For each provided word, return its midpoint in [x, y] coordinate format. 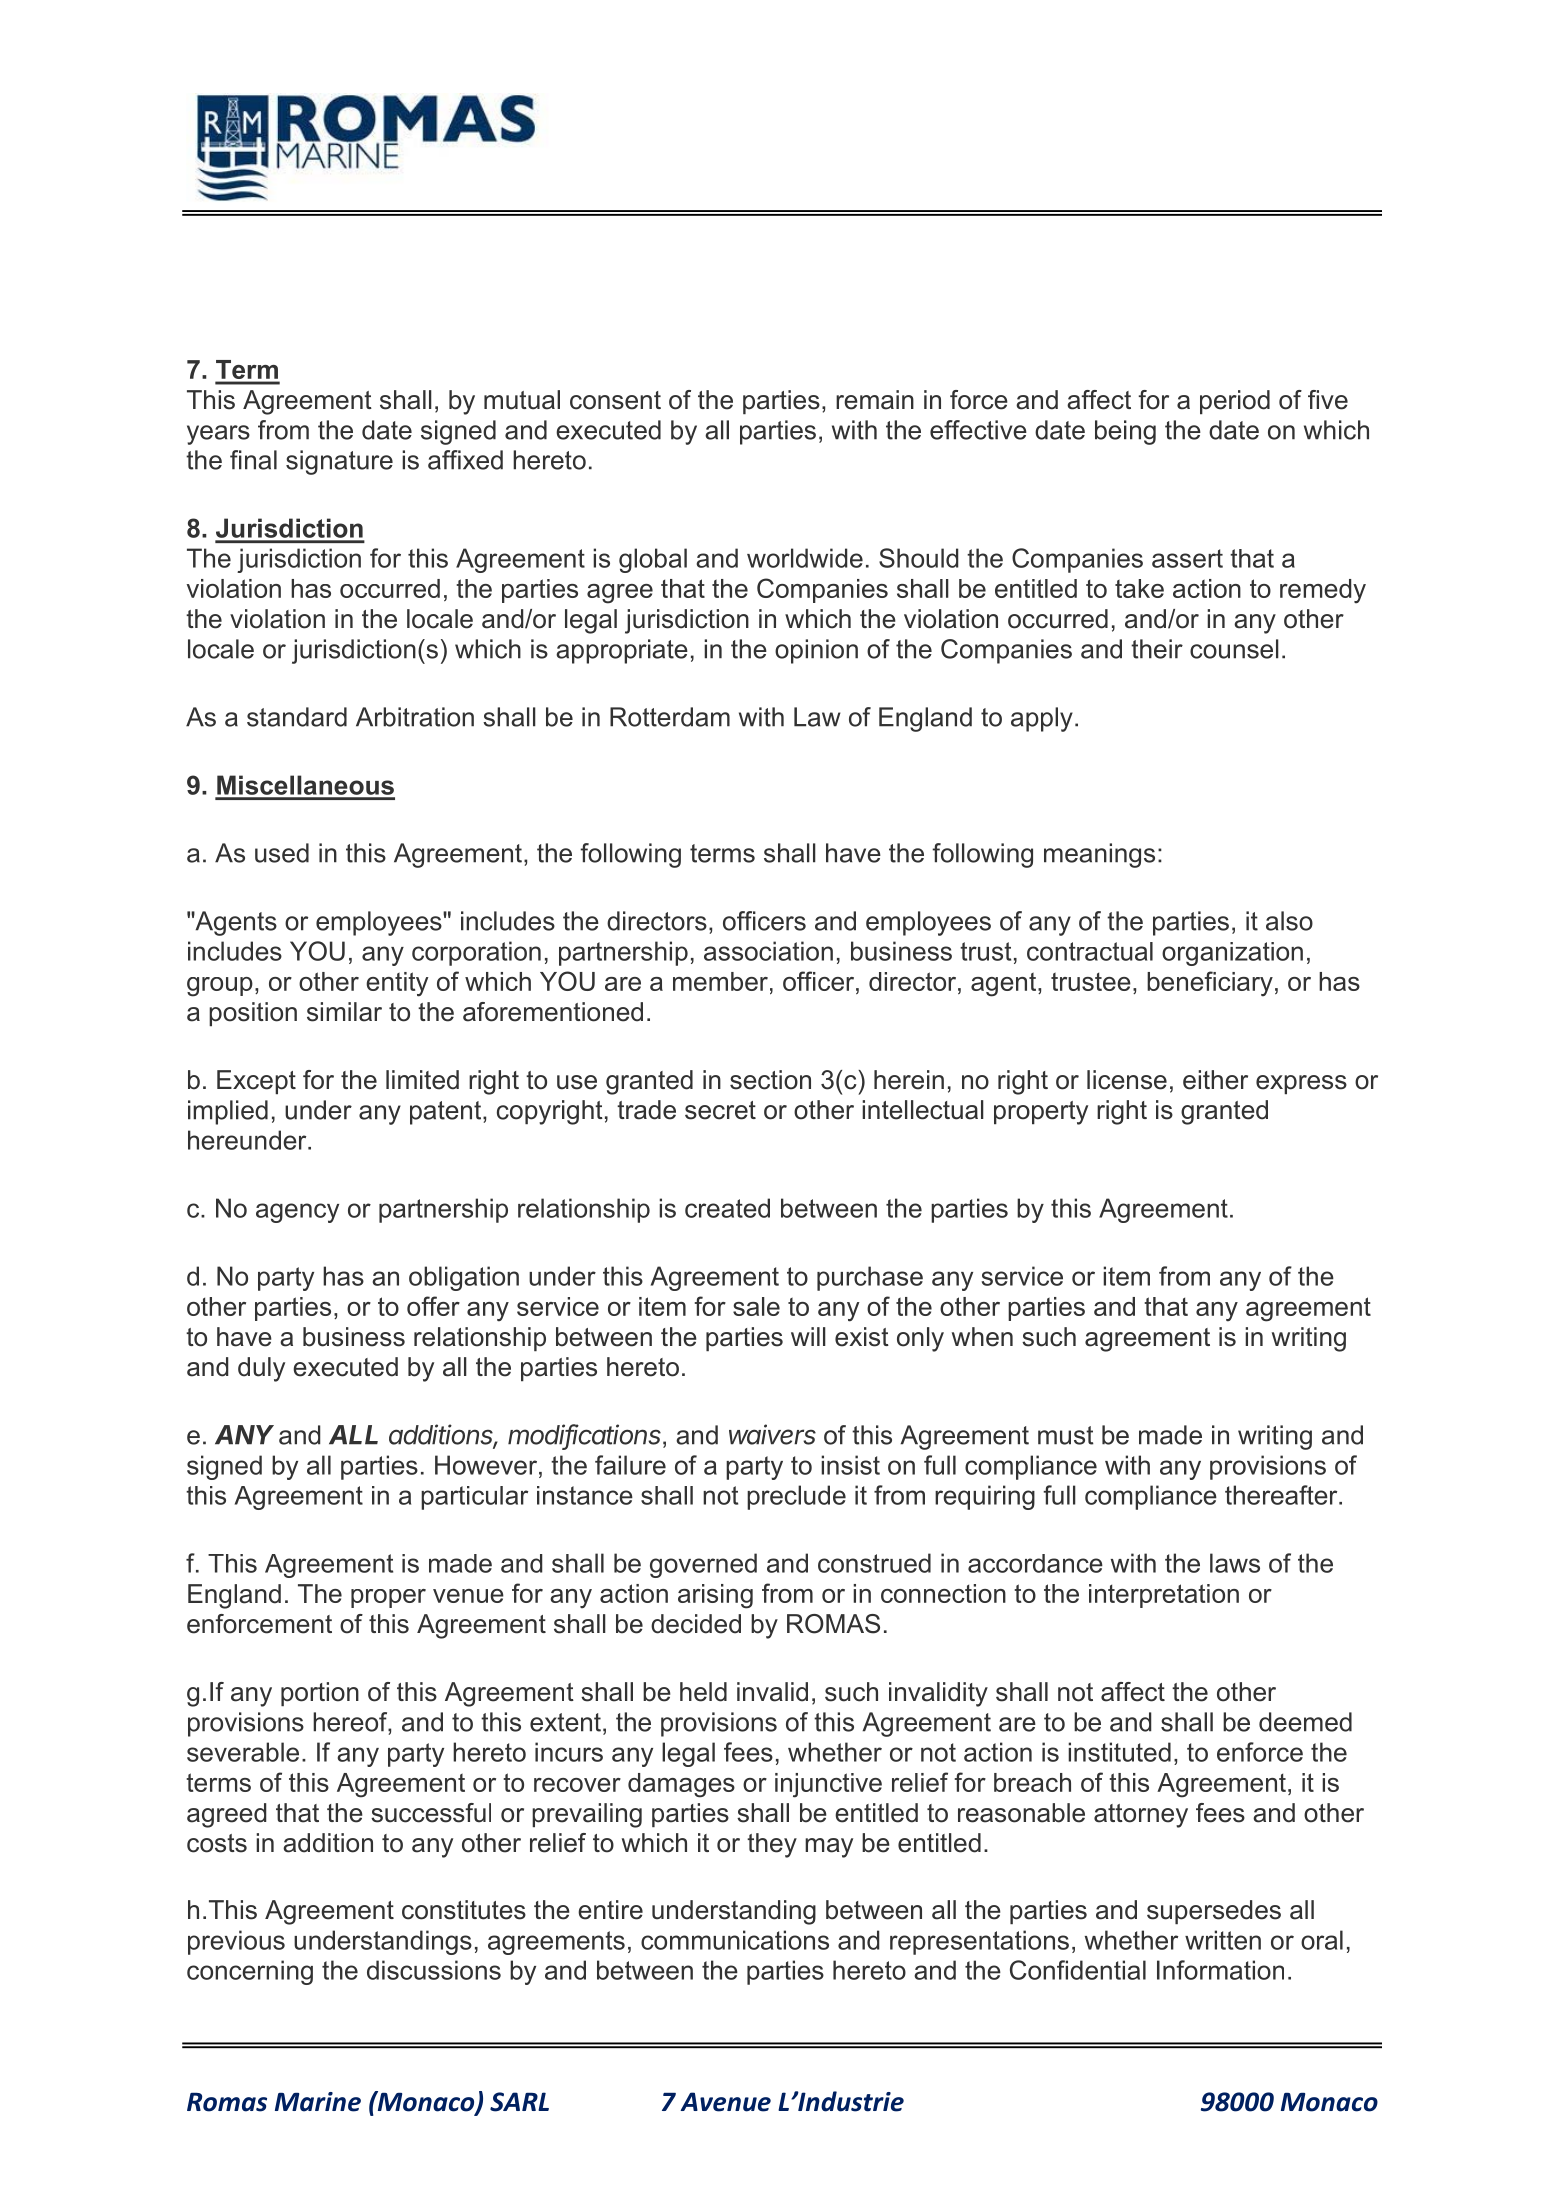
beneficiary [1210, 984]
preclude [796, 1497]
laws [1235, 1563]
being [1125, 432]
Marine [318, 2102]
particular [474, 1498]
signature [339, 462]
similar [344, 1012]
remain [875, 400]
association [768, 951]
